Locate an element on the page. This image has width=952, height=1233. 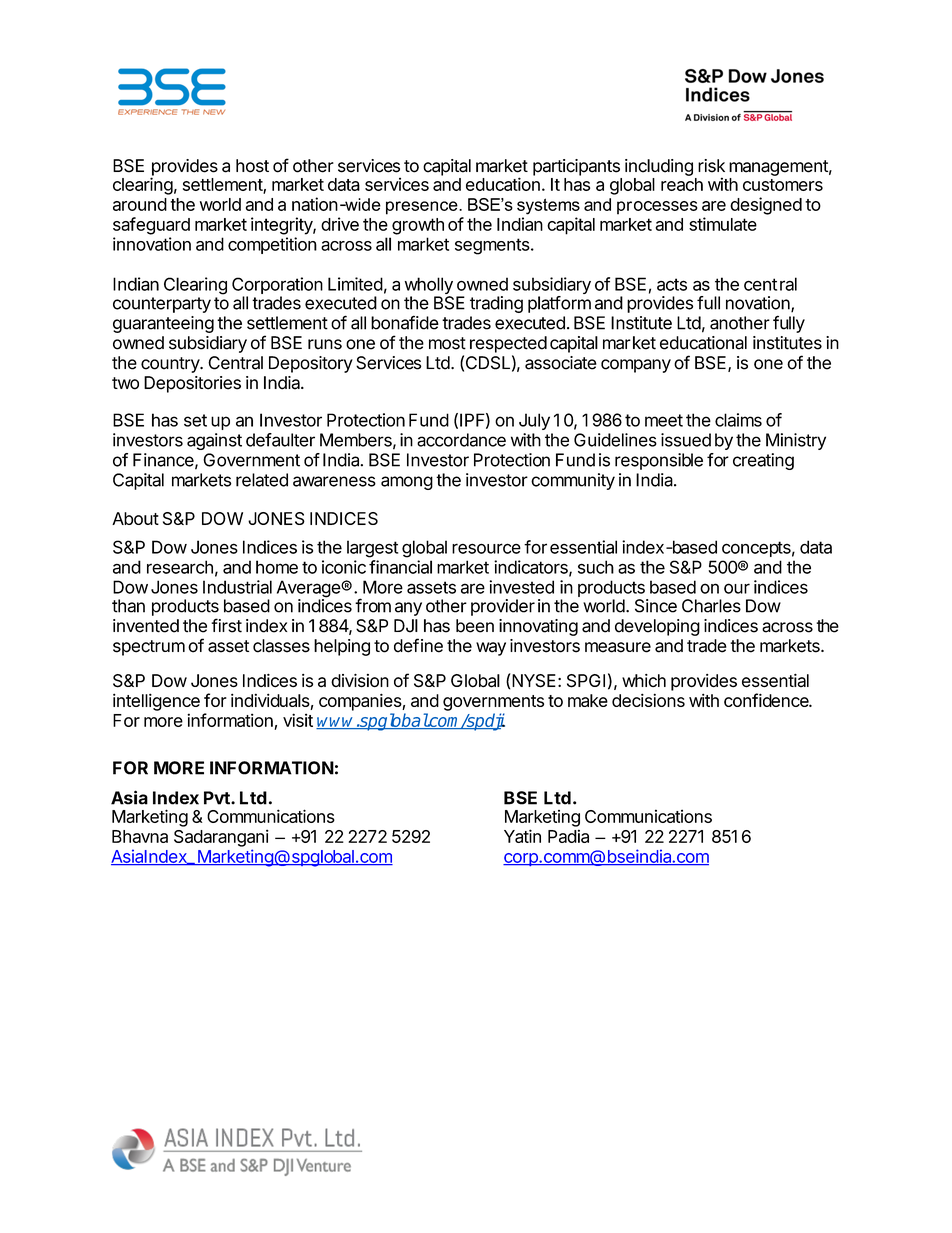
Pvt is located at coordinates (218, 798).
